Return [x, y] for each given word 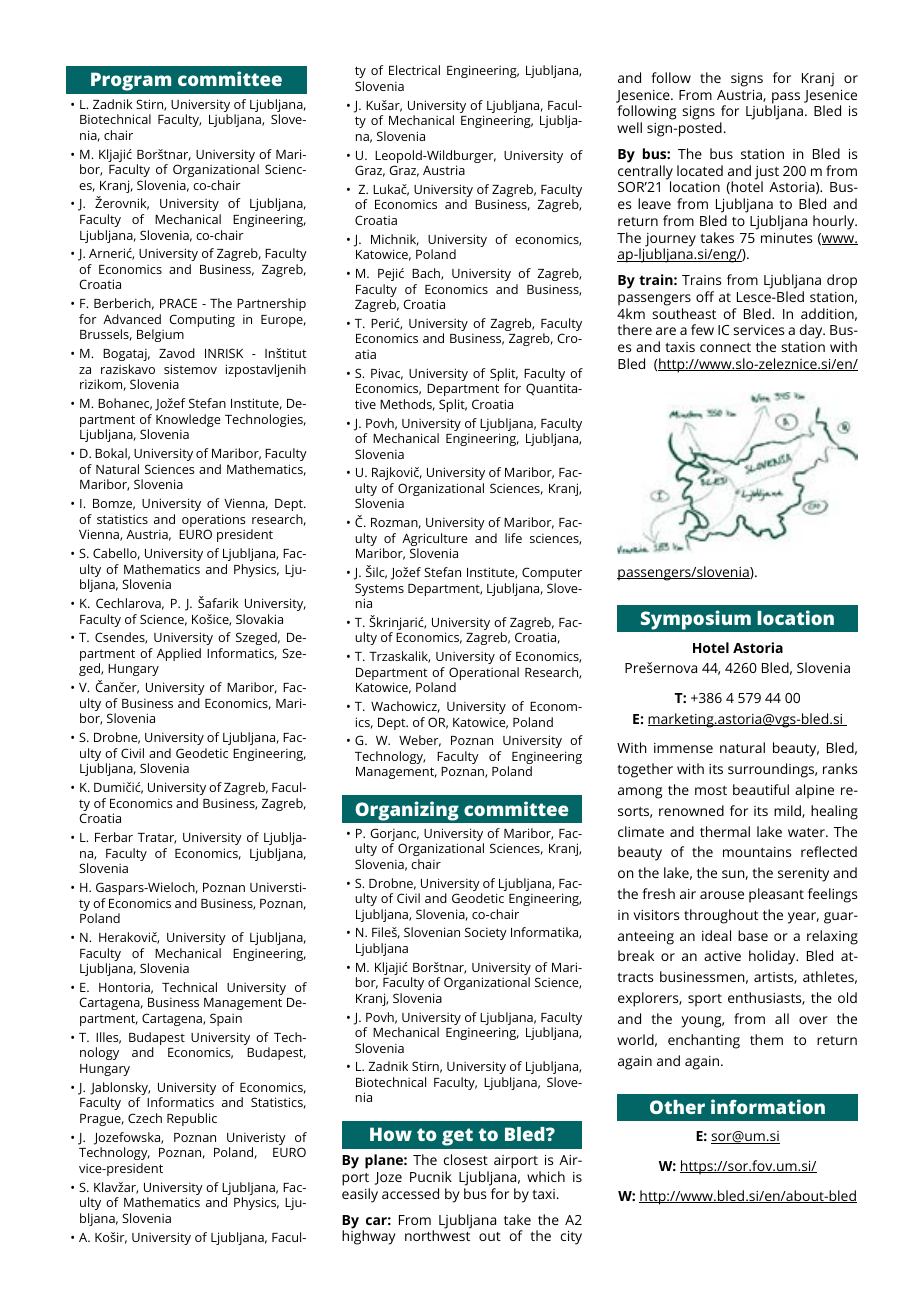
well [629, 127]
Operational [484, 675]
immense [683, 748]
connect [725, 347]
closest [466, 1159]
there [634, 329]
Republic [192, 1119]
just [767, 174]
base [753, 935]
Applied [179, 654]
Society [486, 933]
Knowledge [188, 422]
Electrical [414, 70]
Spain [226, 1019]
